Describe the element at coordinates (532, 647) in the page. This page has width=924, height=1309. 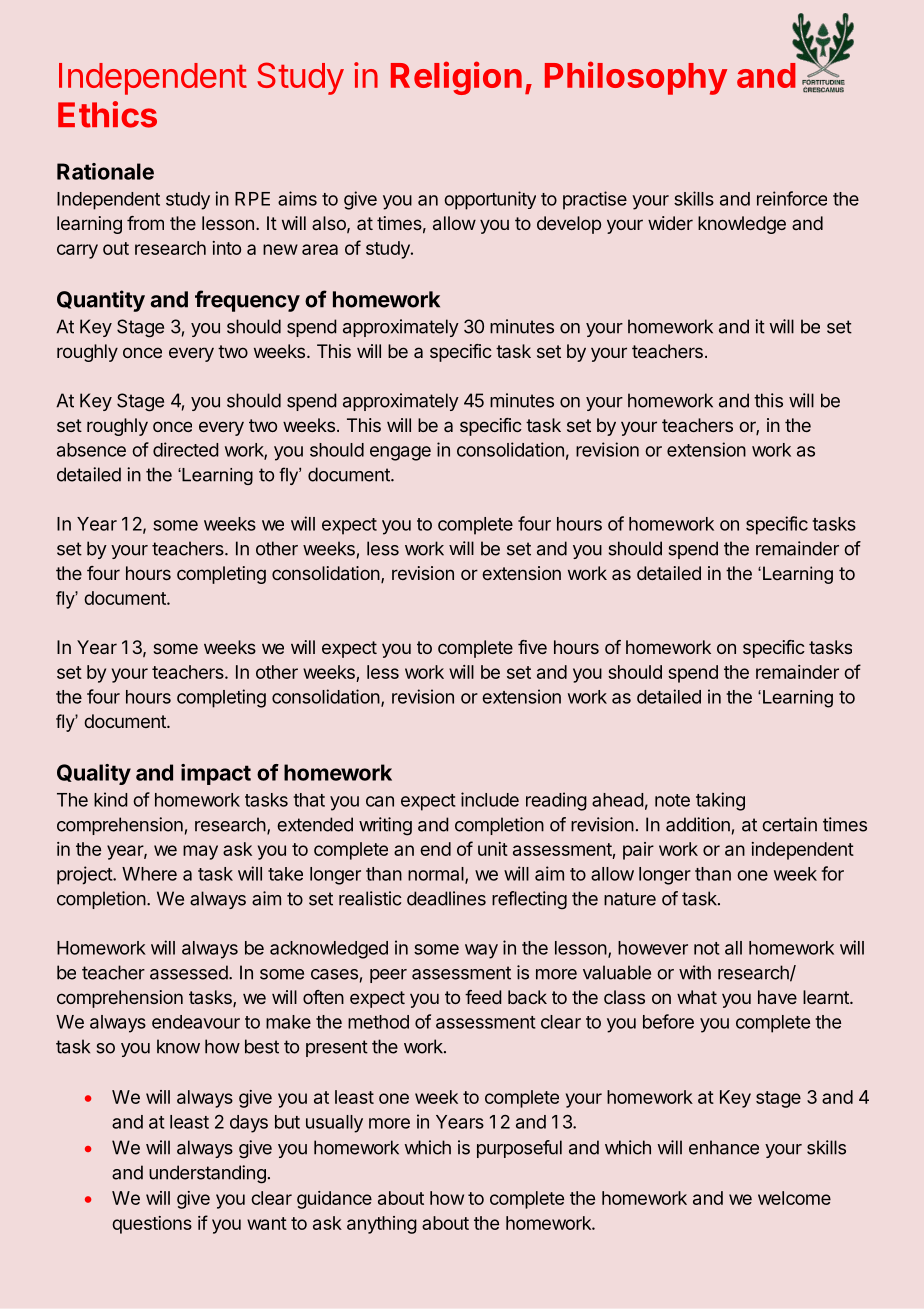
I see `five` at that location.
